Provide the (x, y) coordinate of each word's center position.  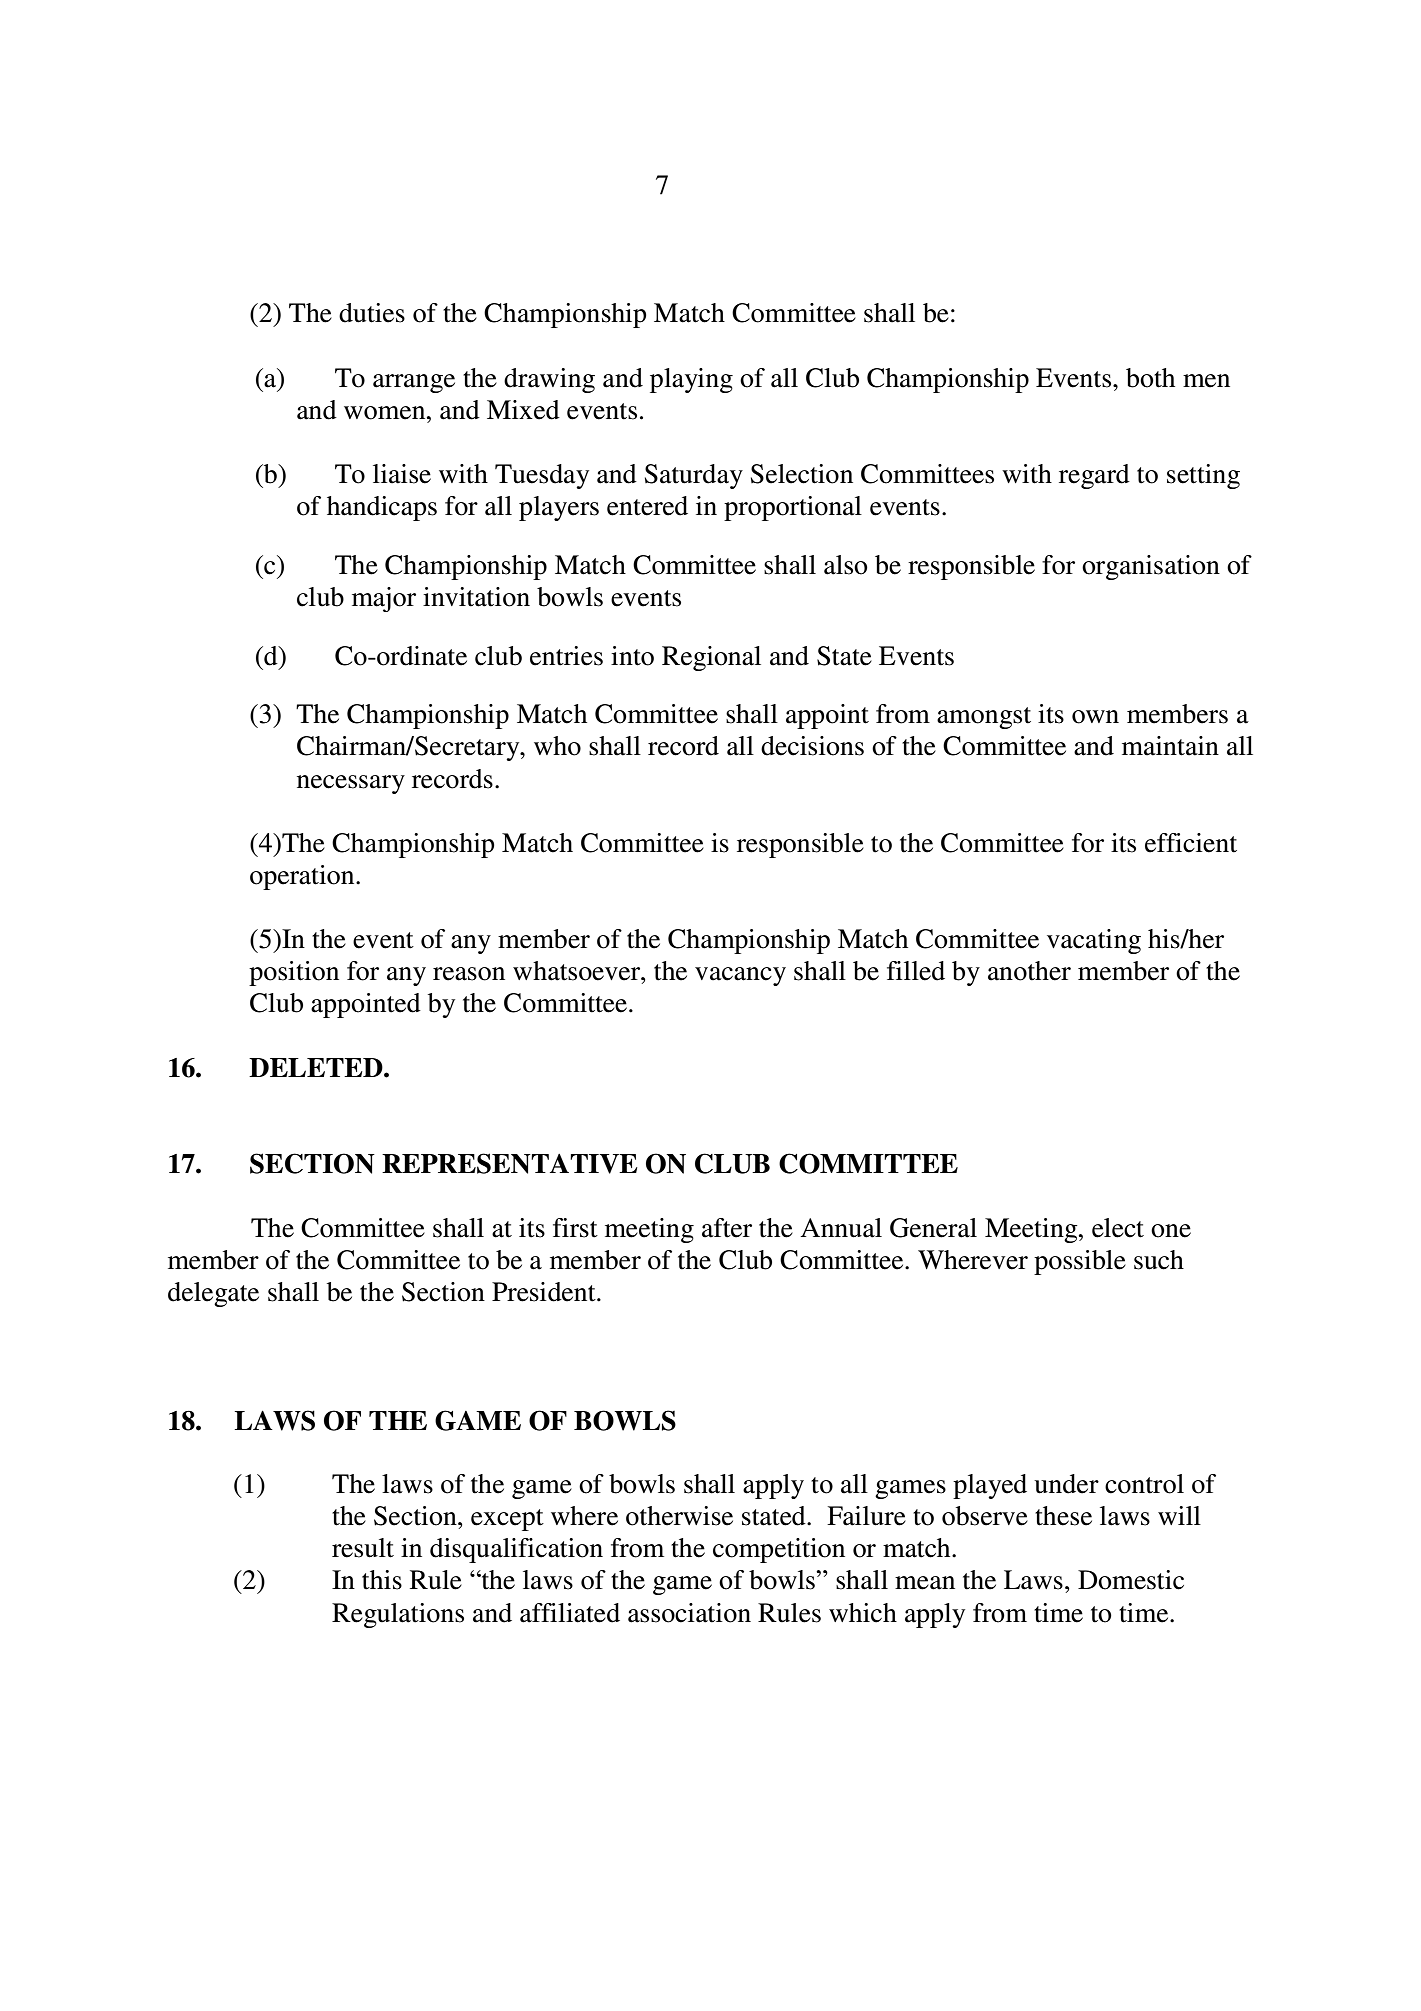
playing (691, 380)
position (294, 973)
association (689, 1613)
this (382, 1580)
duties (372, 313)
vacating (1094, 941)
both (1150, 378)
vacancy (740, 976)
